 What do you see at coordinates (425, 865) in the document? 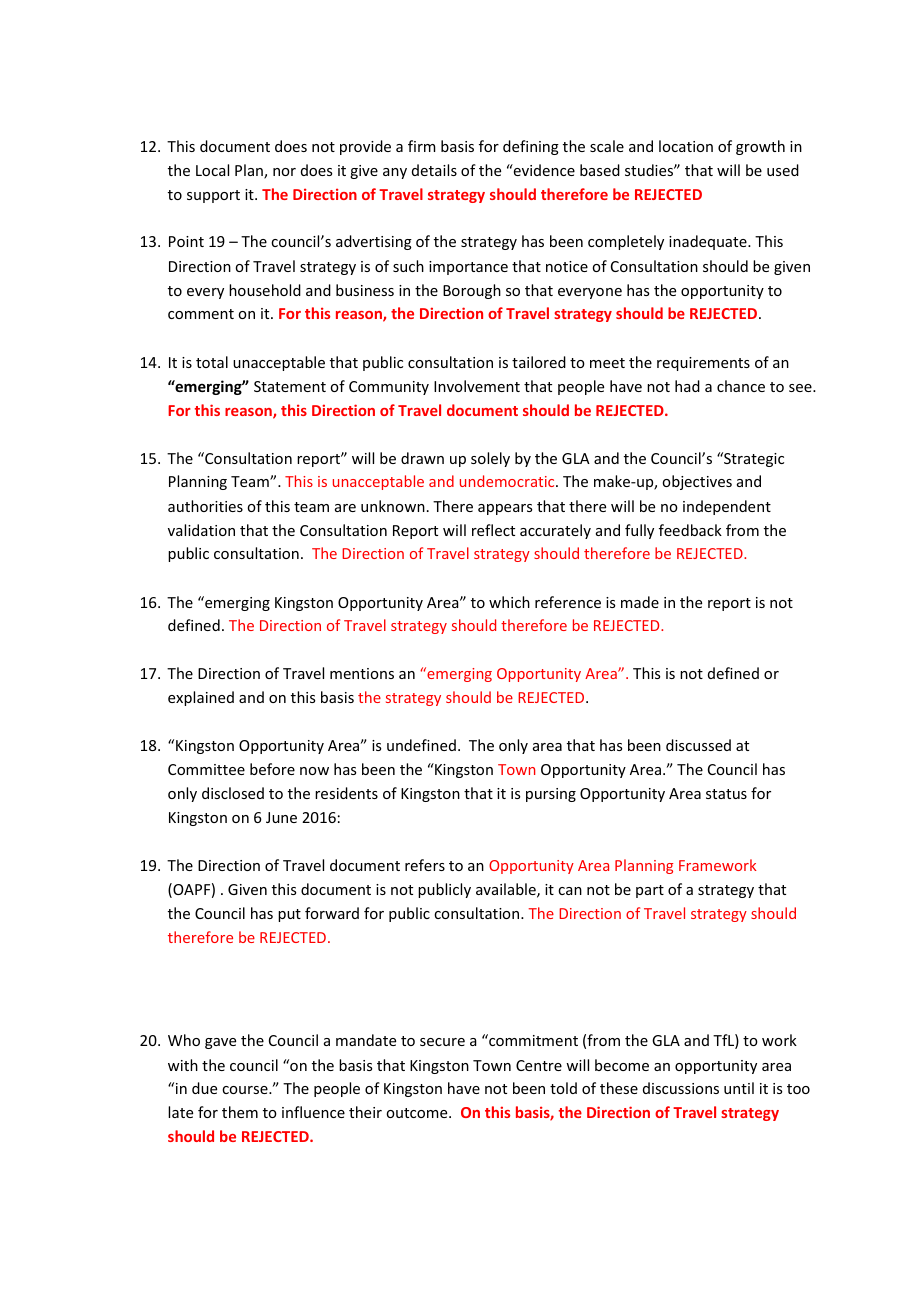
I see `refers` at bounding box center [425, 865].
